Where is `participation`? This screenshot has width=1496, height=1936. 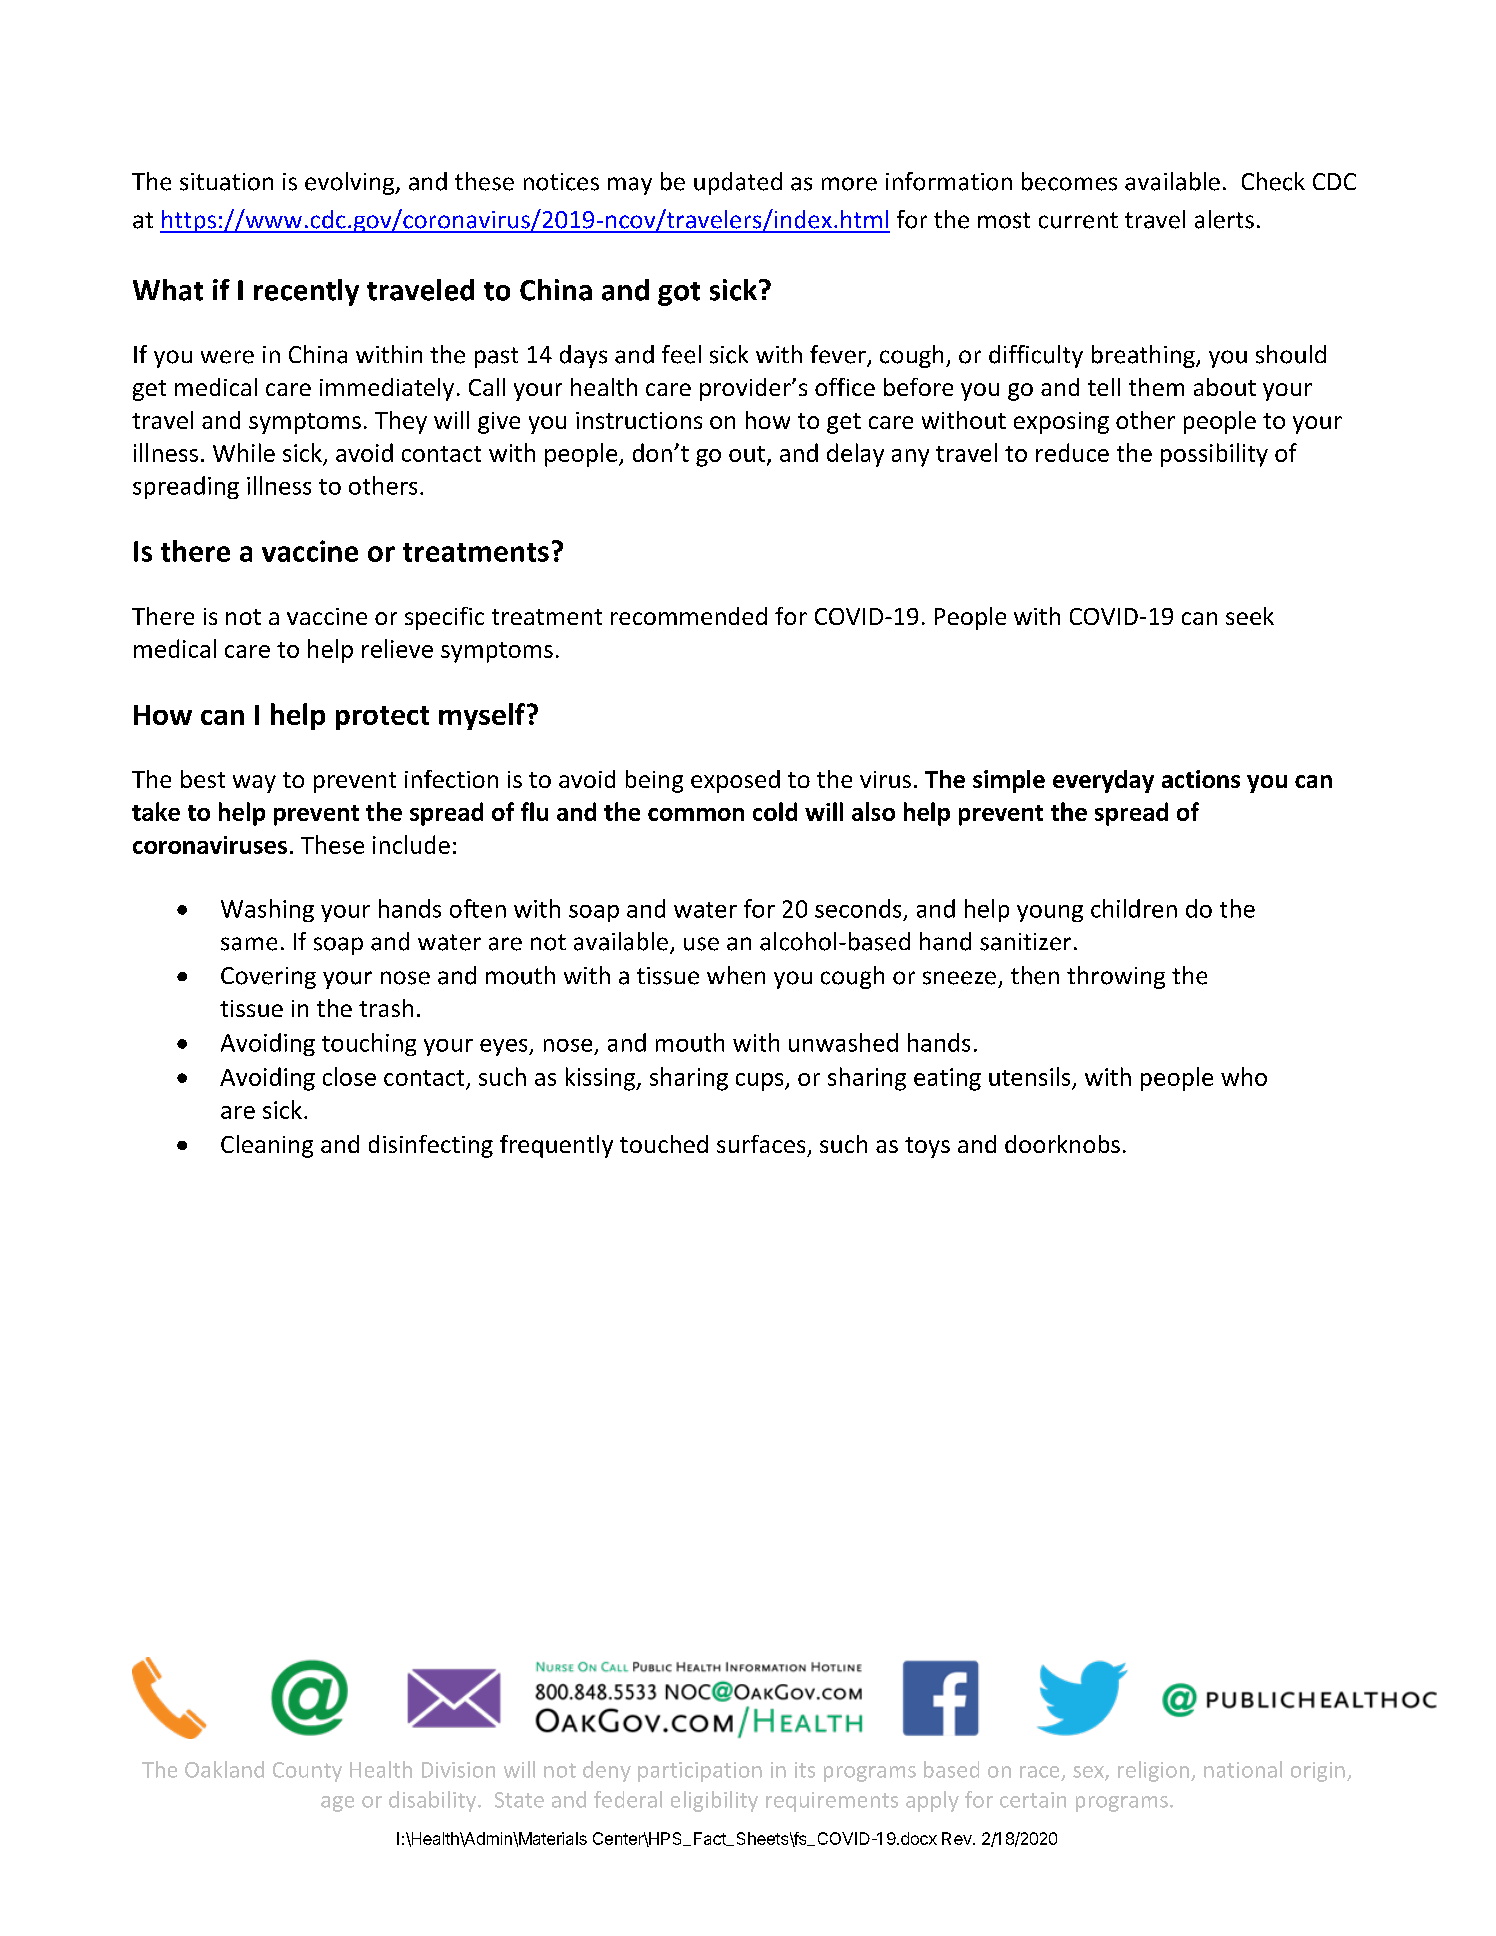 participation is located at coordinates (700, 1772).
